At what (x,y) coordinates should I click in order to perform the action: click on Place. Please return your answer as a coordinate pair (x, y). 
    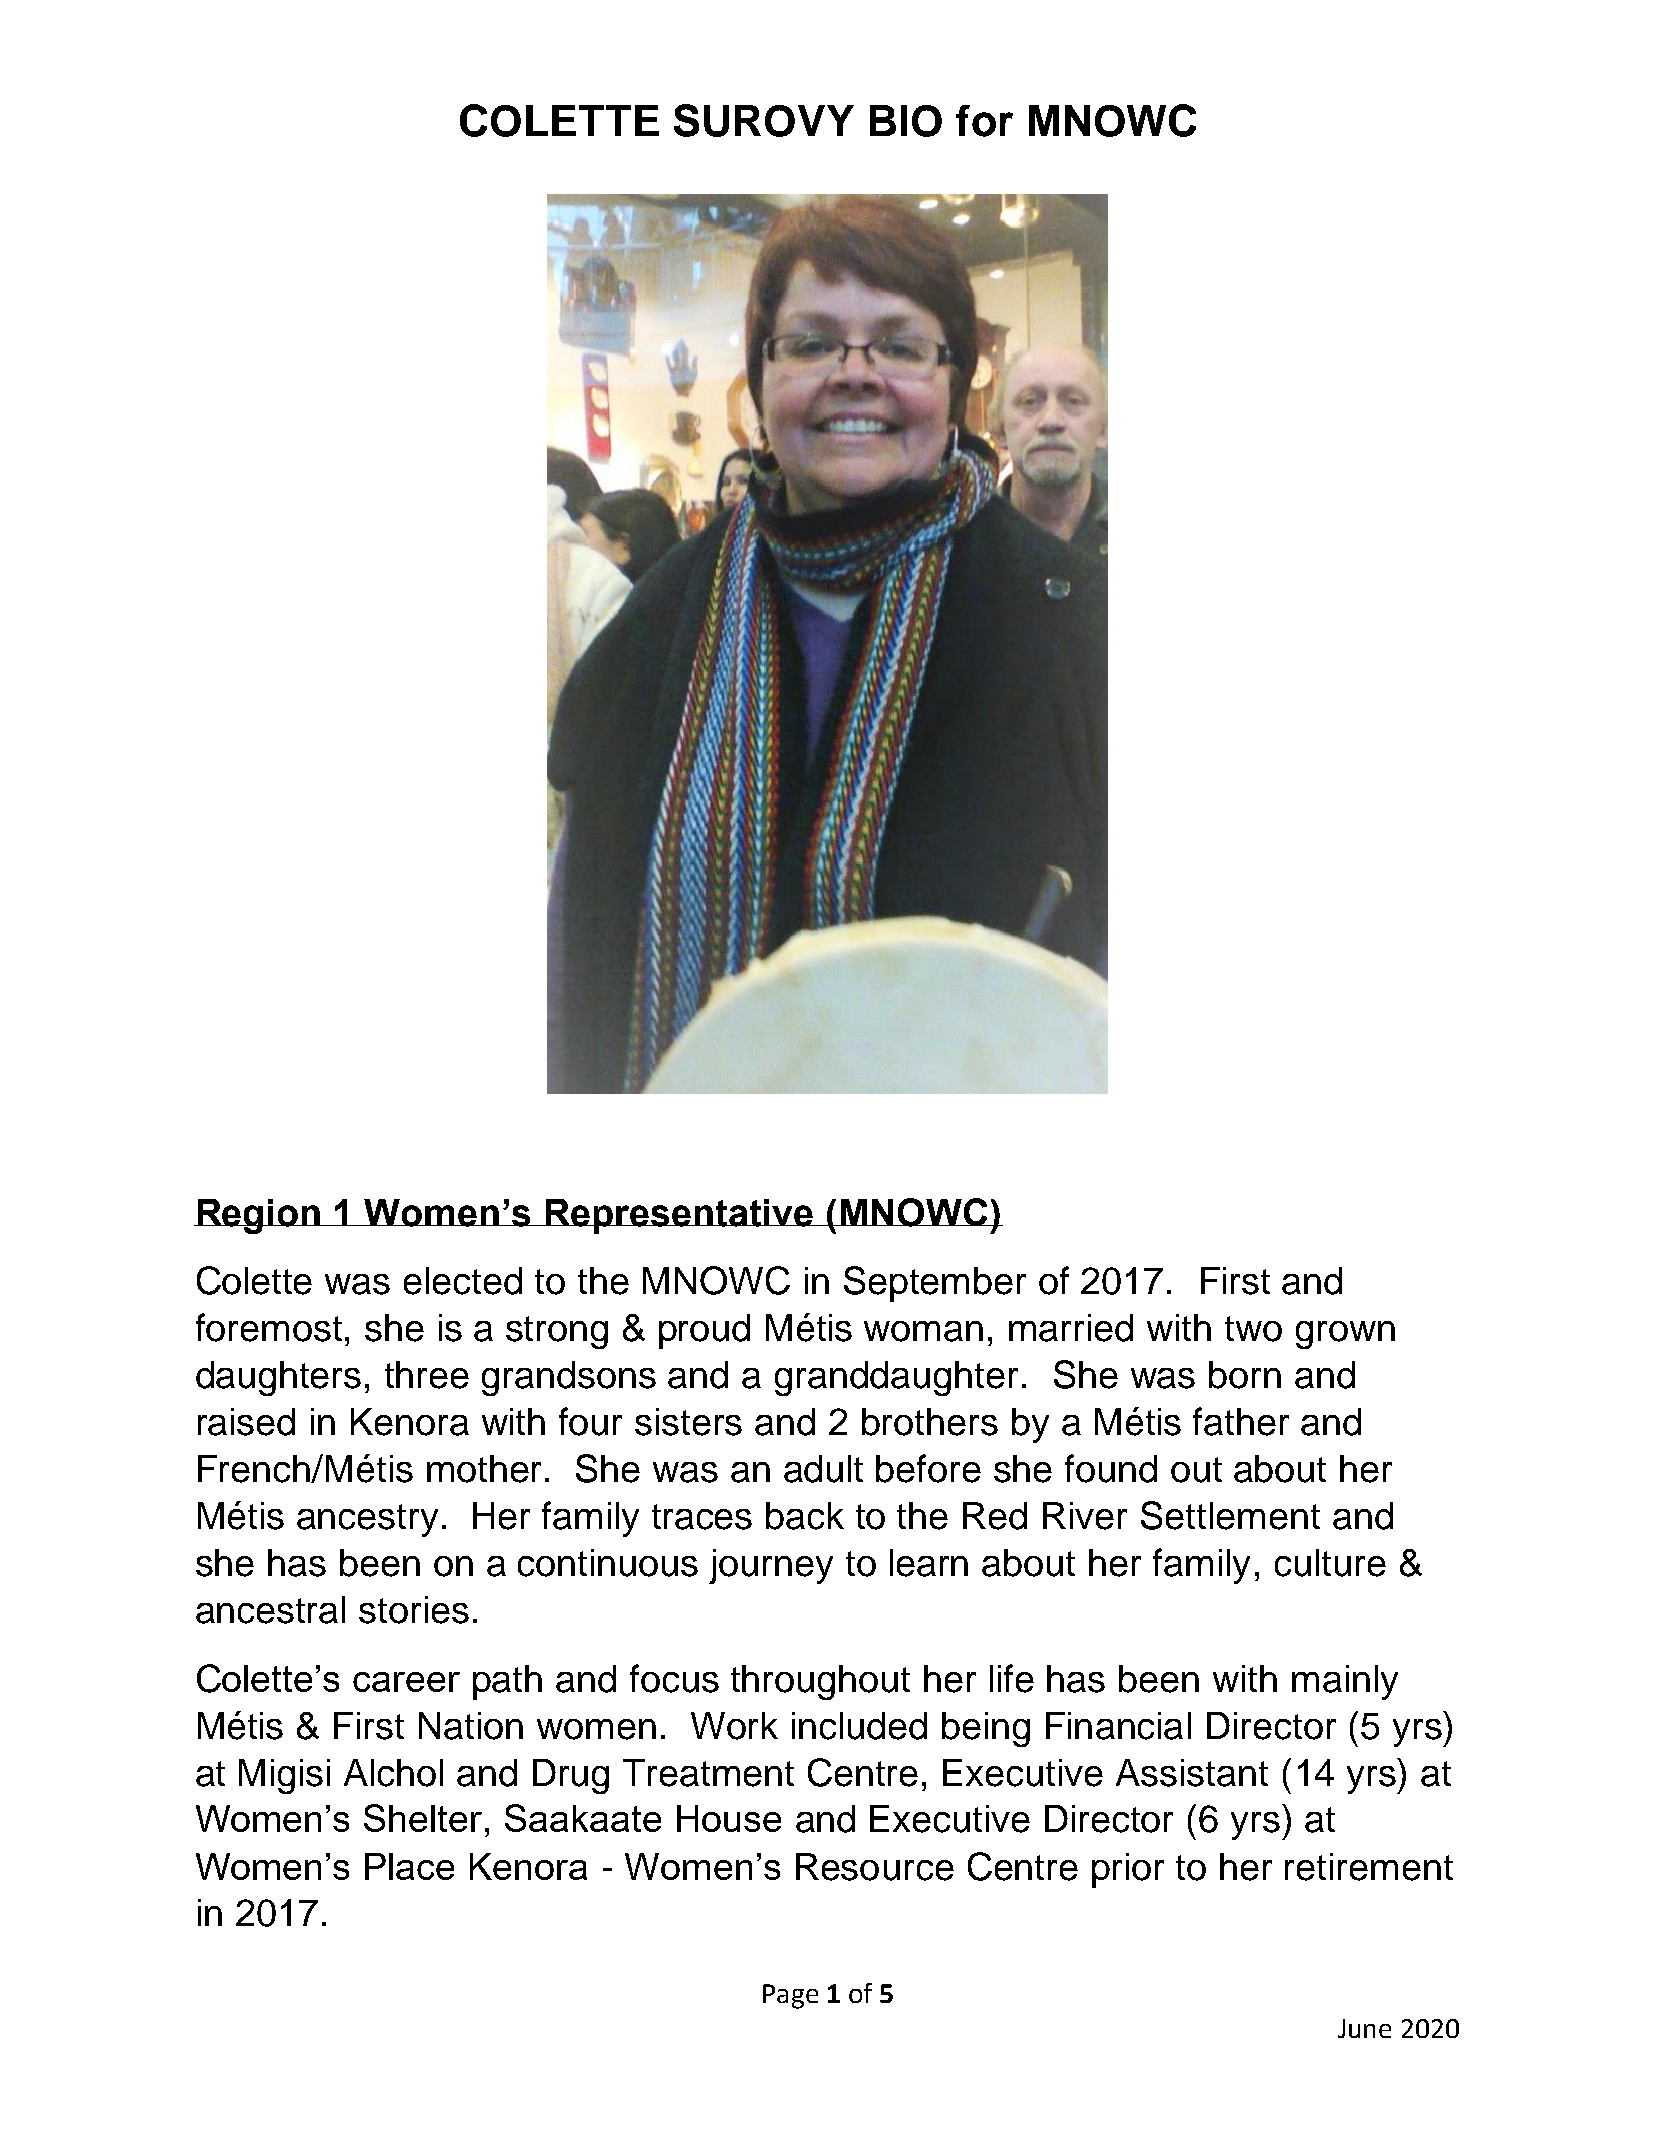
    Looking at the image, I should click on (409, 1866).
